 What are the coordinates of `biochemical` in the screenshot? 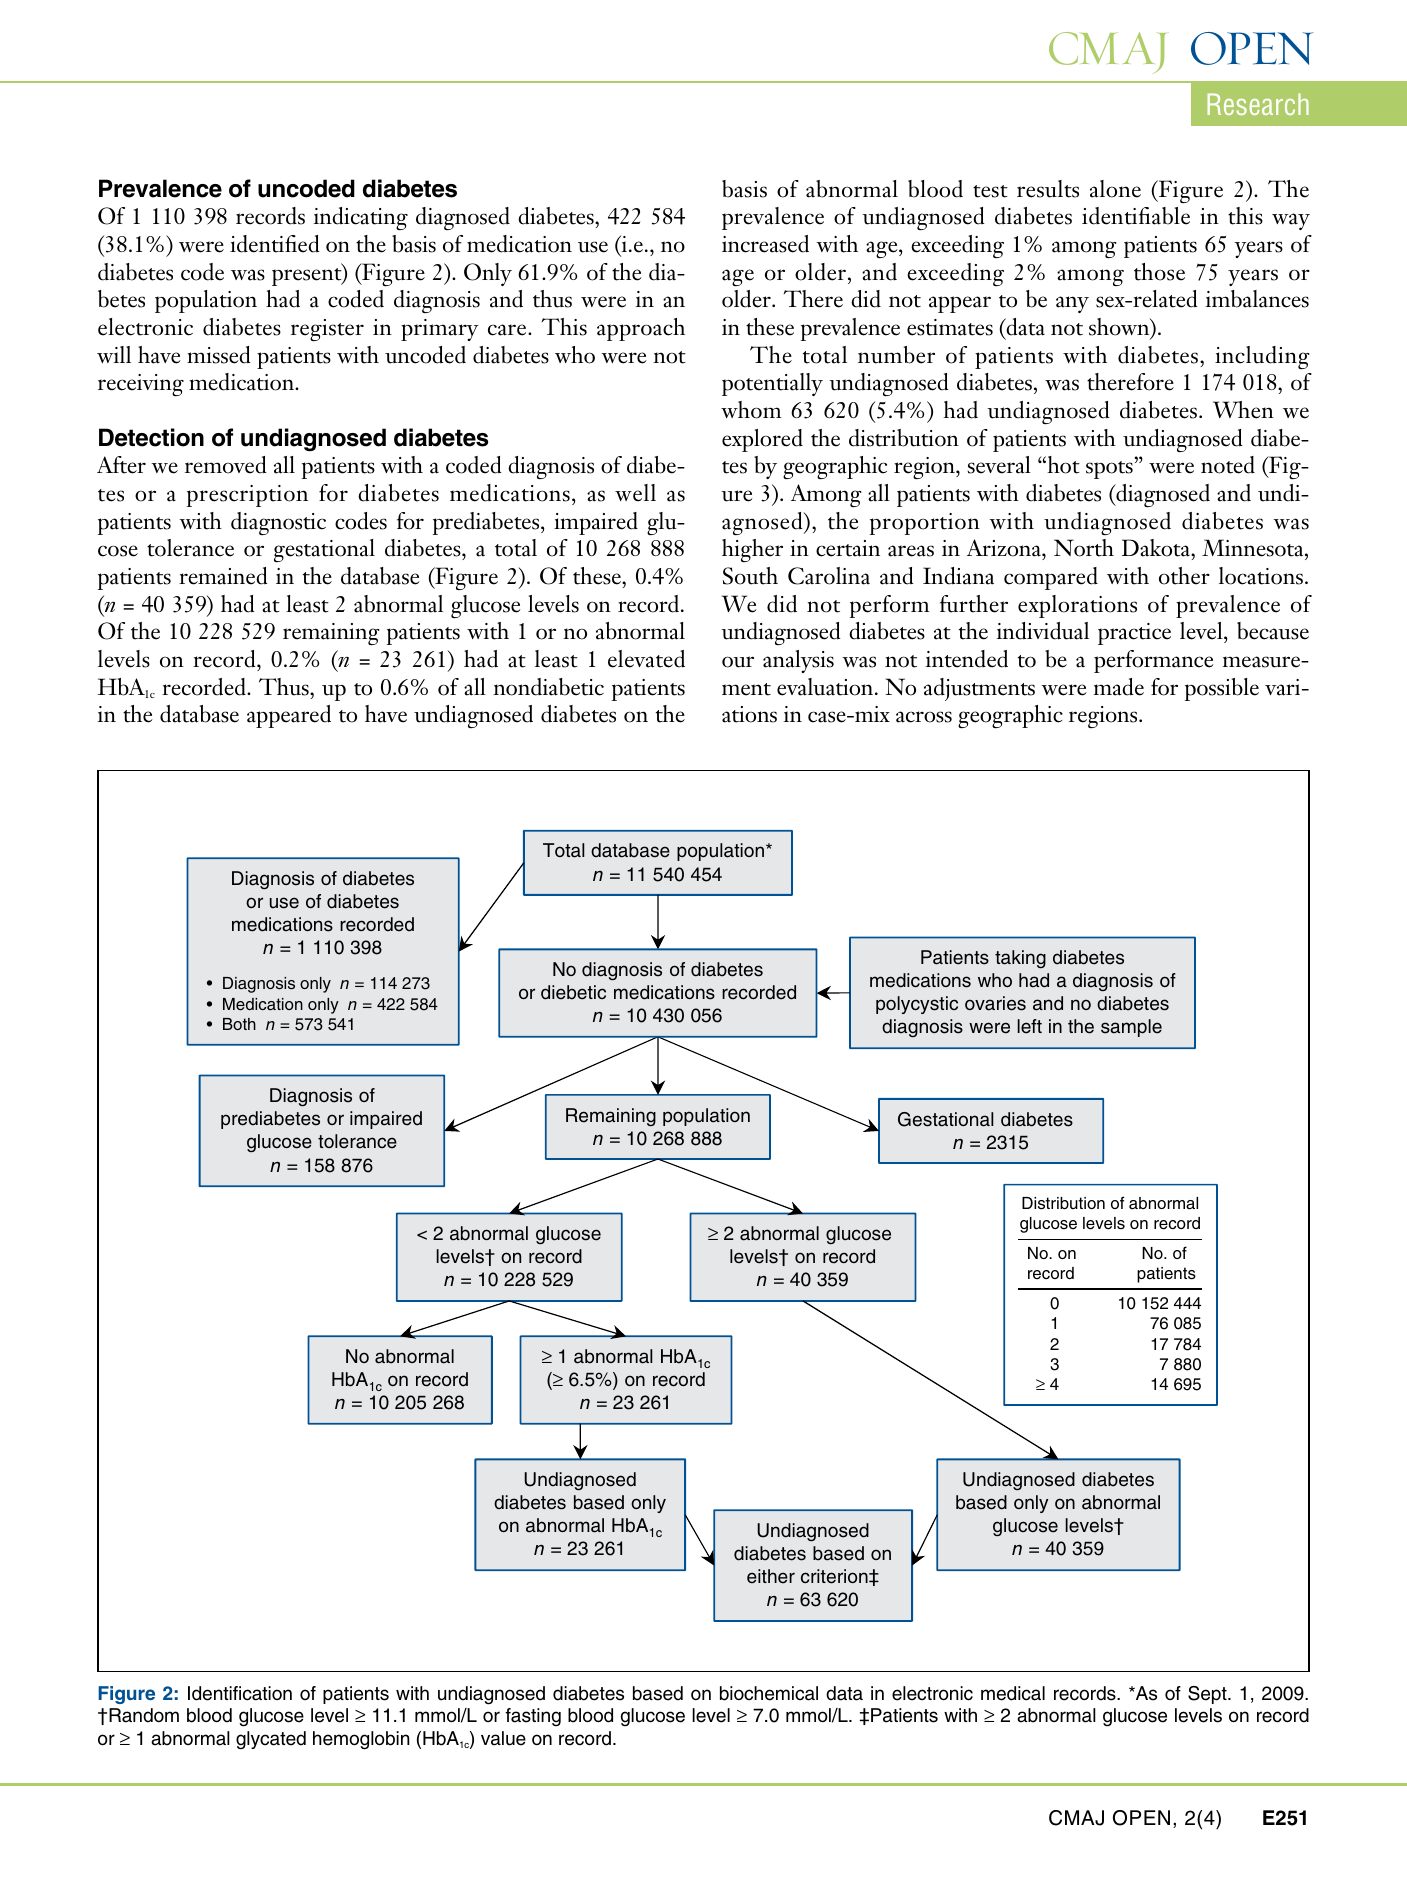 It's located at (769, 1693).
